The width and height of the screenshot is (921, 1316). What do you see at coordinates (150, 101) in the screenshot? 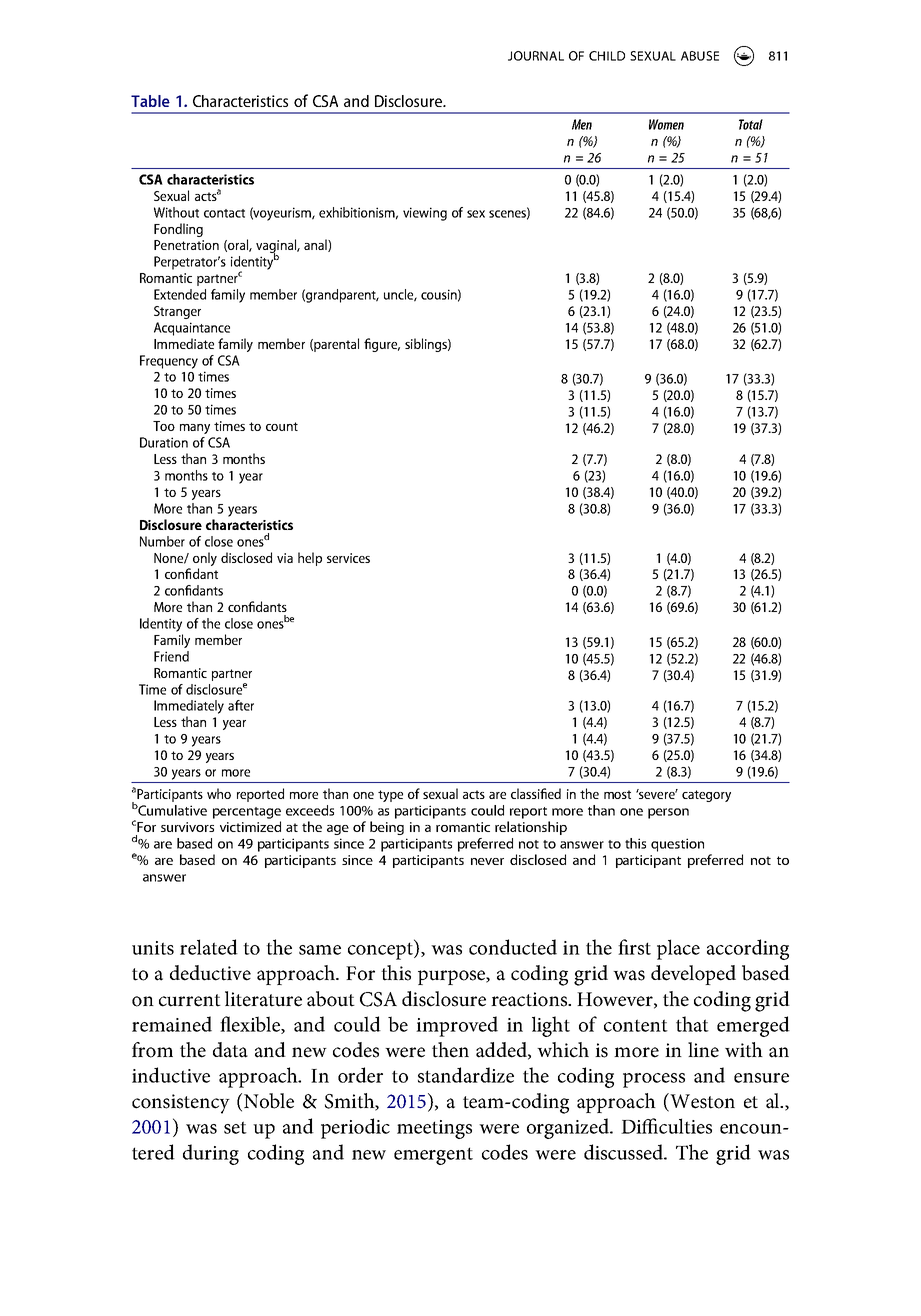
I see `Table` at bounding box center [150, 101].
